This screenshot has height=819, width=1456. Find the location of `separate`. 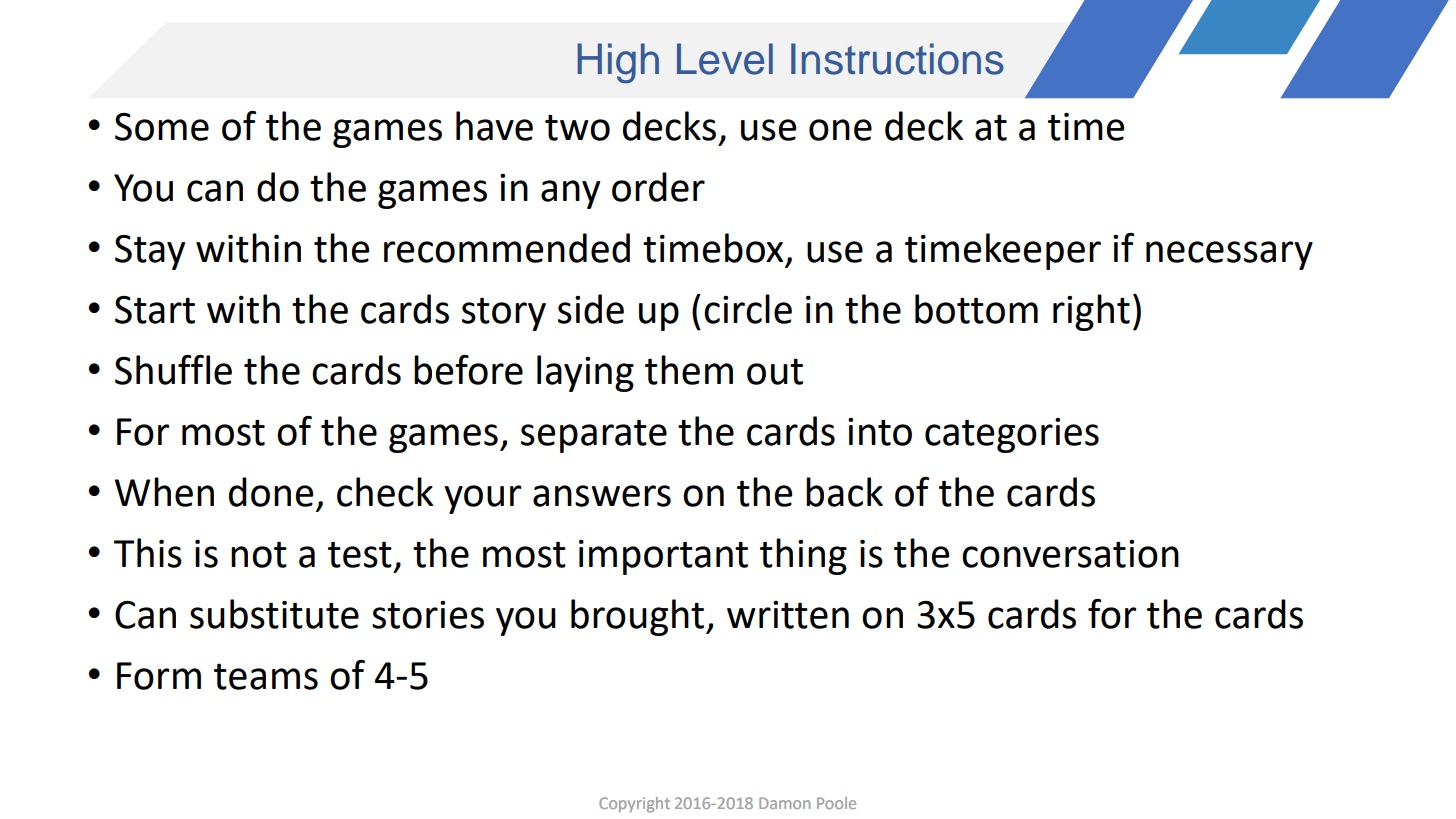

separate is located at coordinates (594, 436).
